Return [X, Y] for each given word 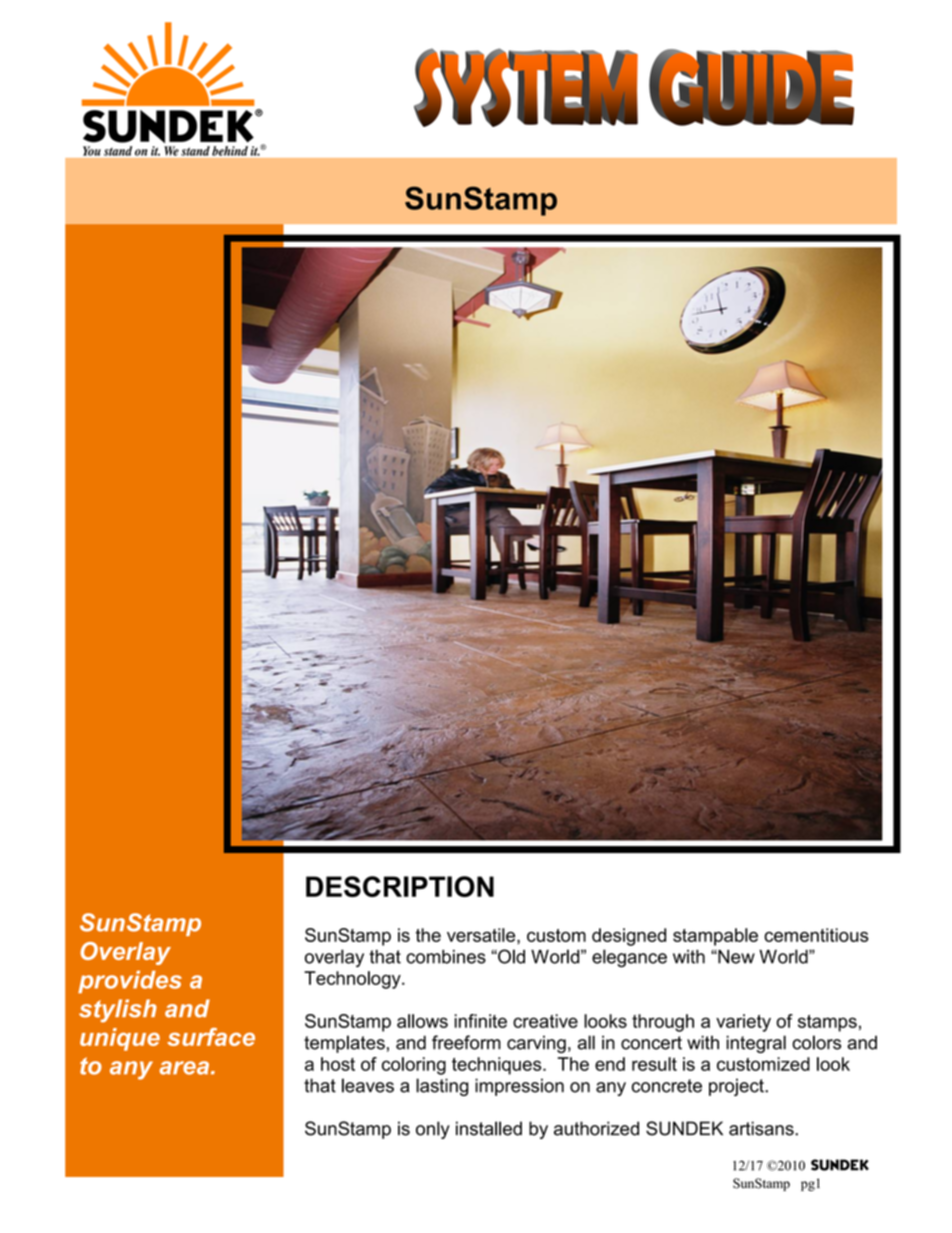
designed [629, 937]
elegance [629, 958]
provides [130, 982]
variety [743, 1023]
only [433, 1130]
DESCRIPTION [400, 886]
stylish [118, 1011]
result [654, 1064]
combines [446, 957]
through [663, 1023]
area [184, 1068]
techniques [498, 1066]
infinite [481, 1021]
